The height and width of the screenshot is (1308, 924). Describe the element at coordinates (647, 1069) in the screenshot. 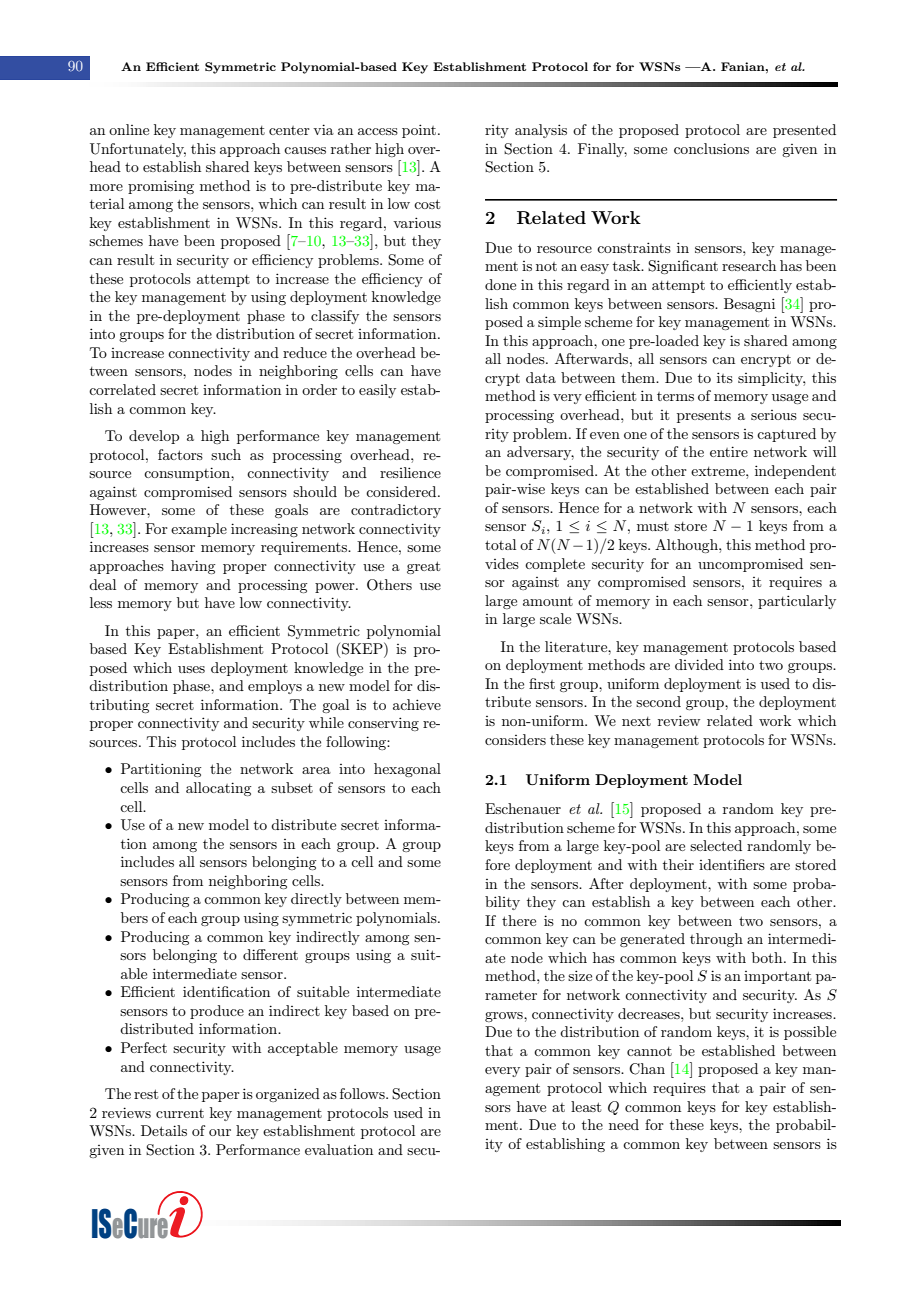

I see `Chan` at that location.
